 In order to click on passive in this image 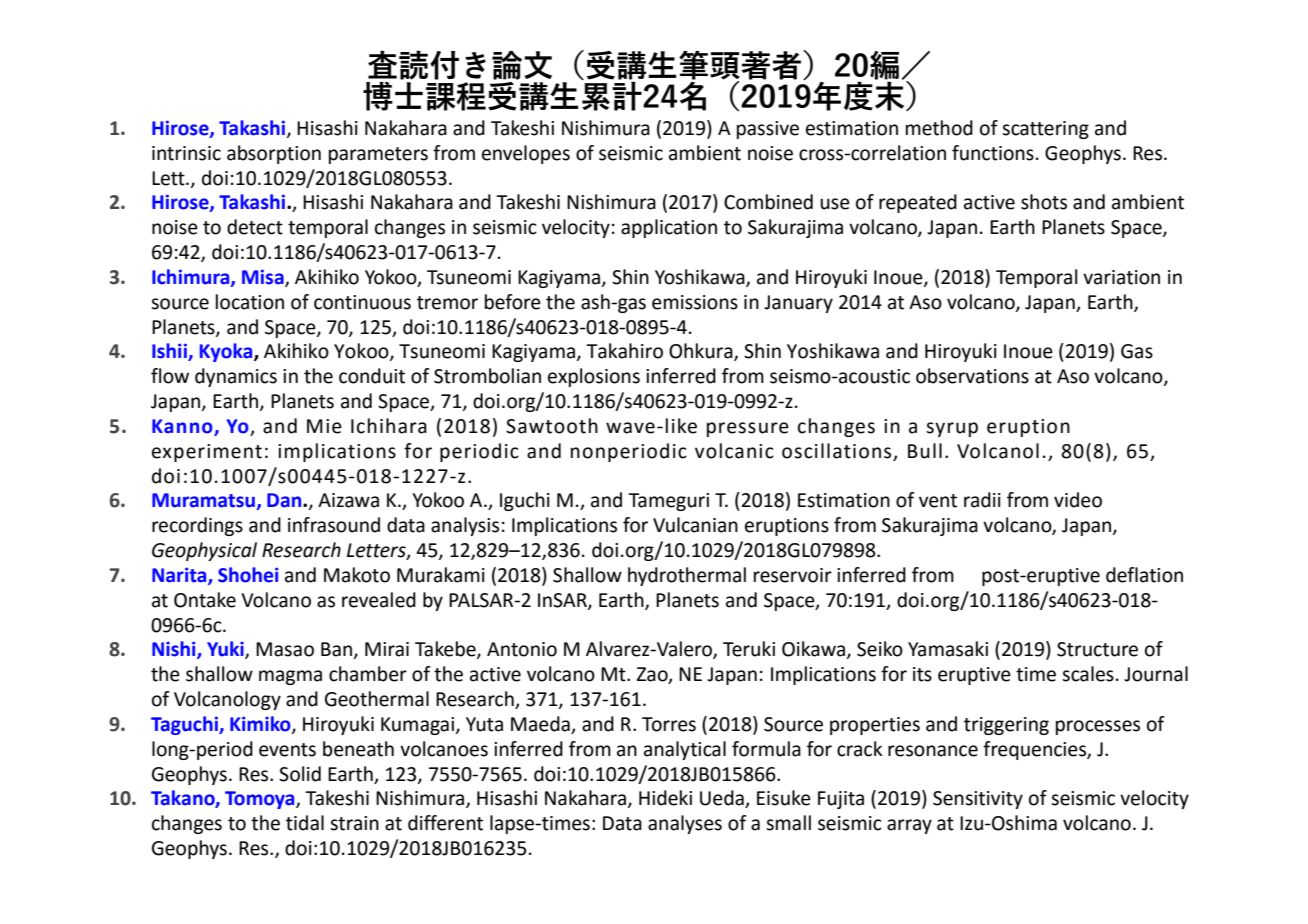, I will do `click(768, 130)`.
